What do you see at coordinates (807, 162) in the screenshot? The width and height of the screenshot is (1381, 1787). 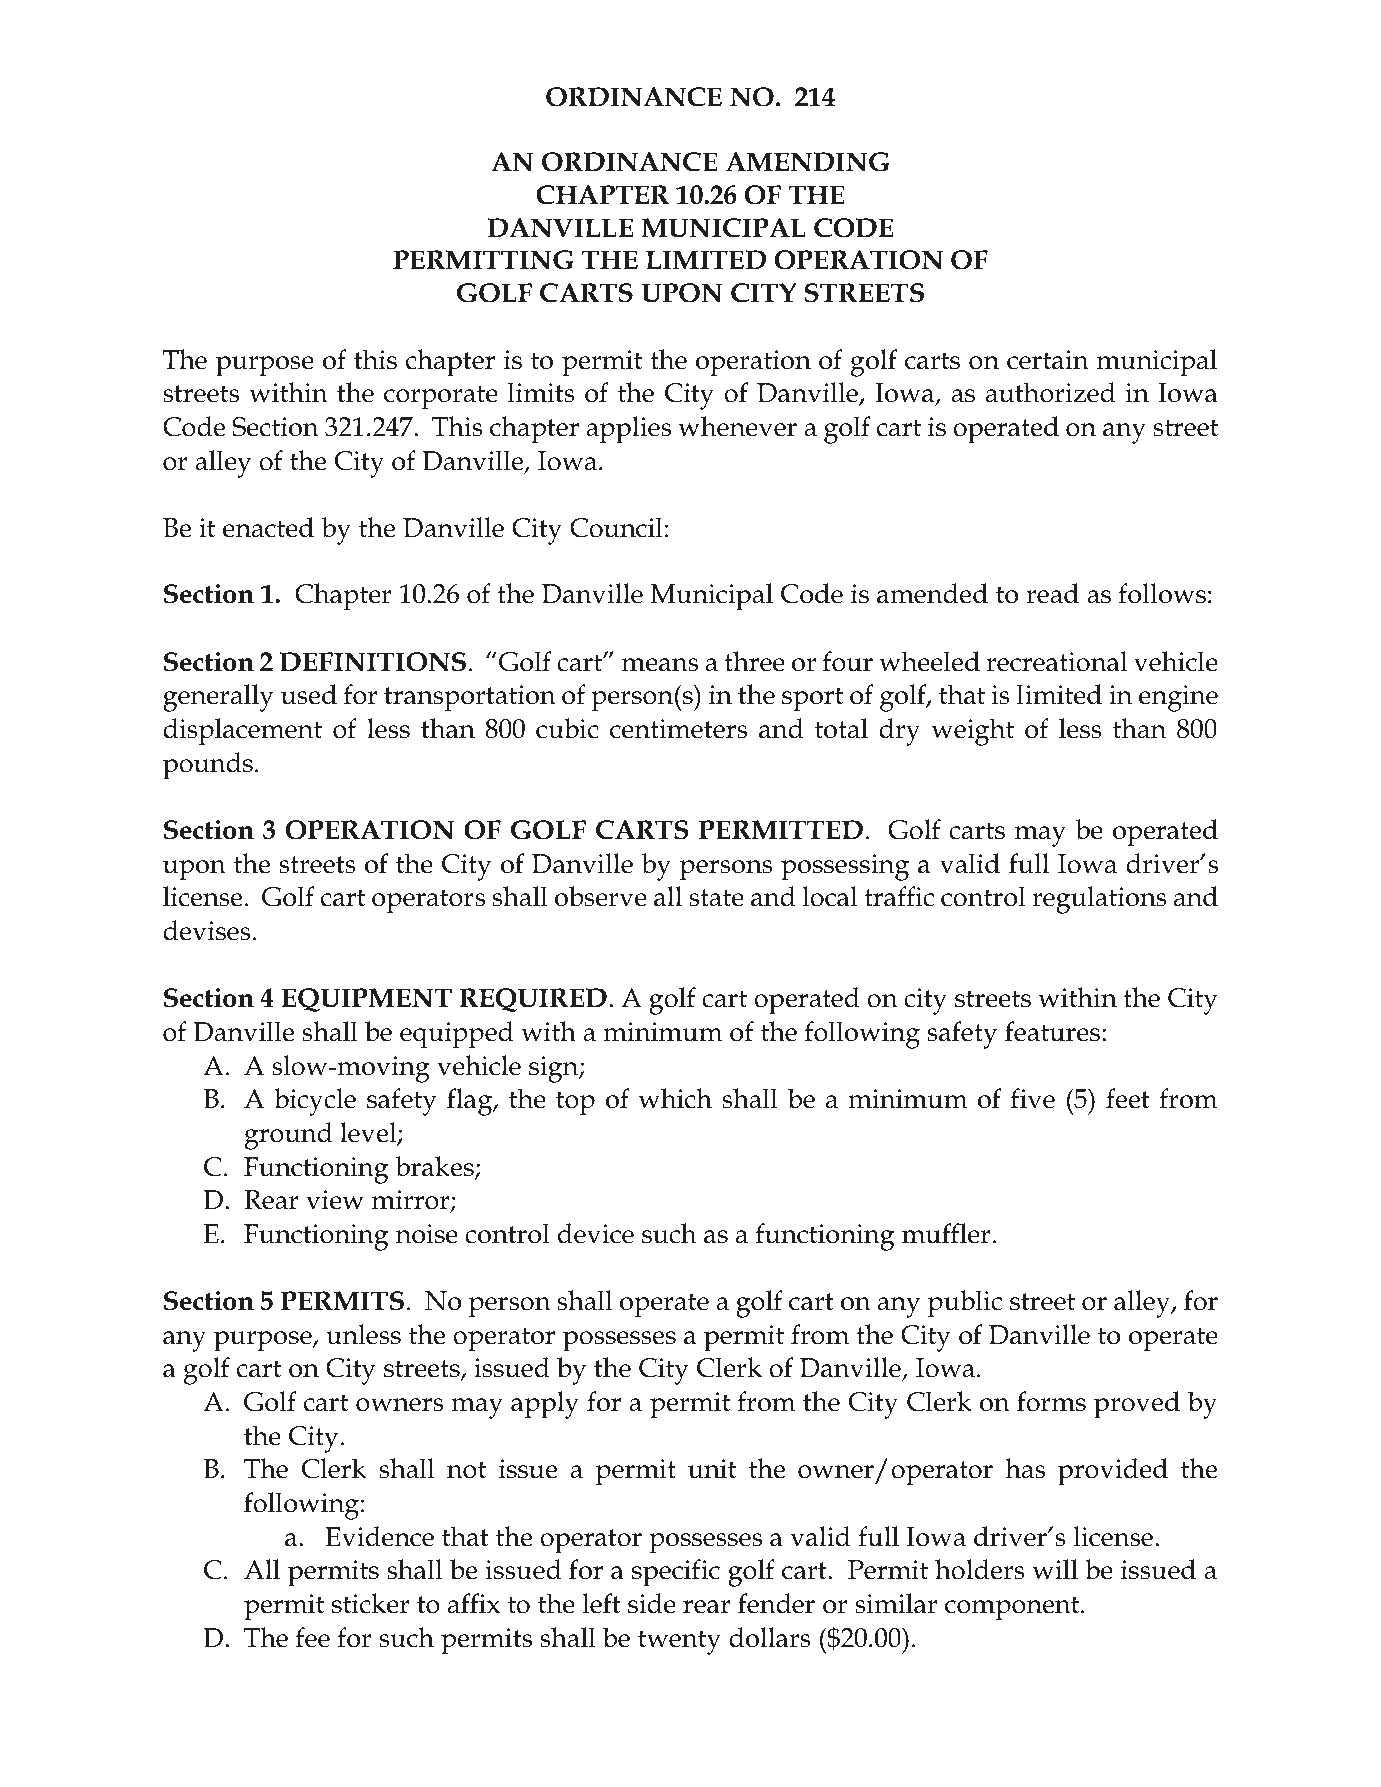 I see `AMENDING` at bounding box center [807, 162].
